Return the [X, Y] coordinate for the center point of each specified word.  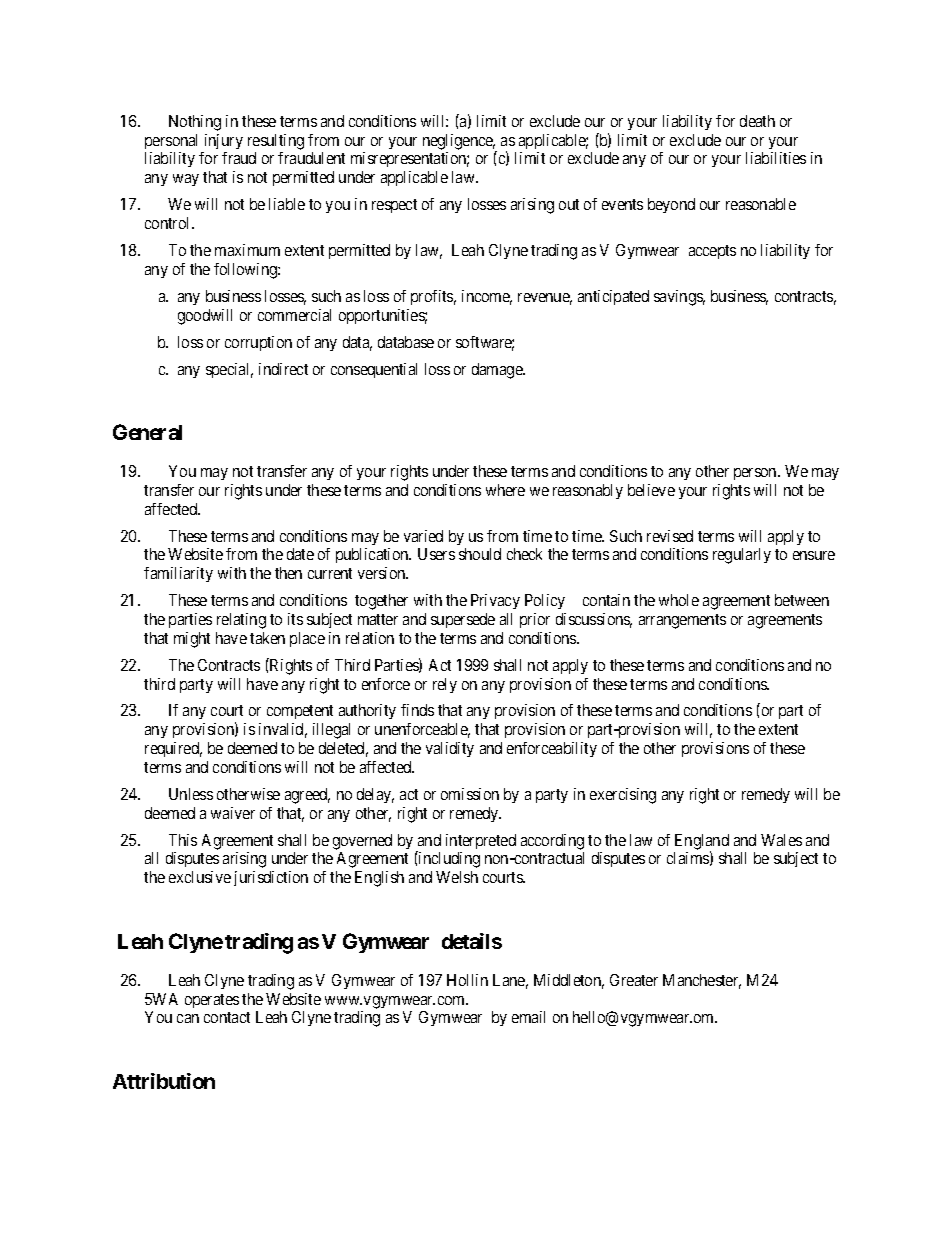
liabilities [776, 158]
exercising [623, 796]
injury [224, 141]
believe [651, 490]
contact [227, 1017]
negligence [459, 142]
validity [450, 749]
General [147, 432]
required [173, 749]
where [505, 490]
